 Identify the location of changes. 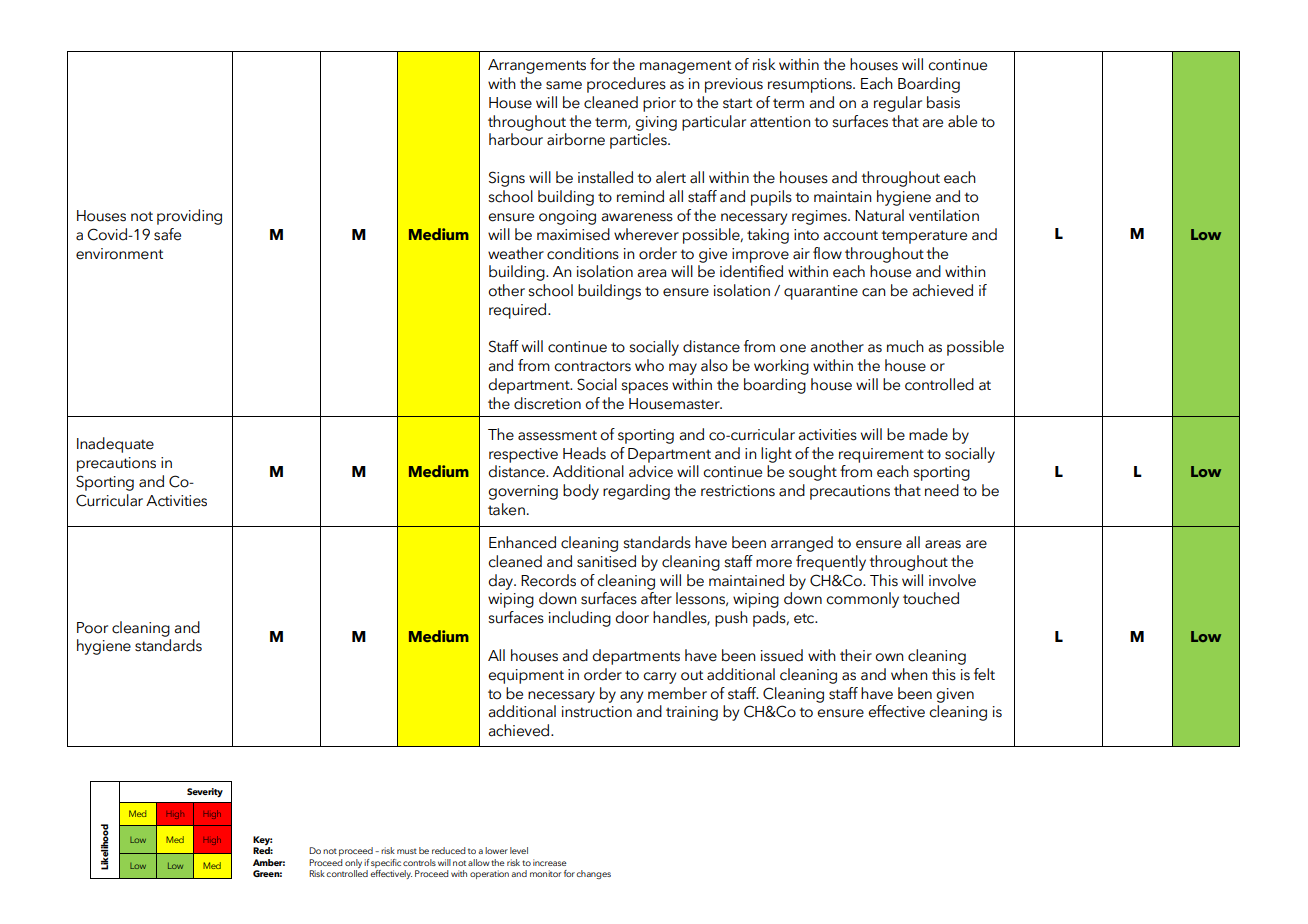
(593, 874).
